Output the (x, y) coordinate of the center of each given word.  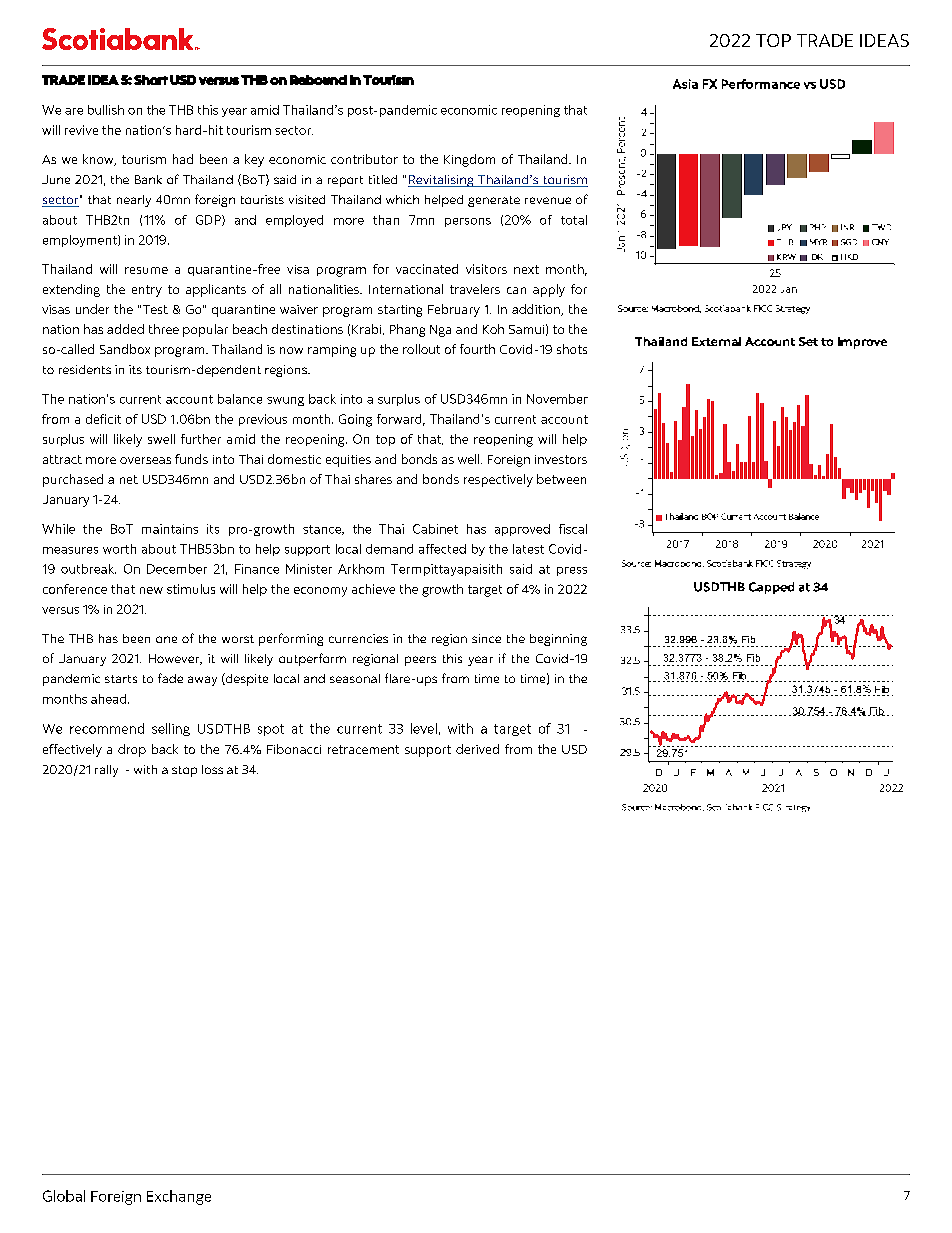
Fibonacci (294, 749)
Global (64, 1196)
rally (106, 771)
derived (477, 749)
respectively (498, 480)
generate (494, 201)
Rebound (318, 80)
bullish (106, 110)
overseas (145, 460)
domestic (294, 459)
